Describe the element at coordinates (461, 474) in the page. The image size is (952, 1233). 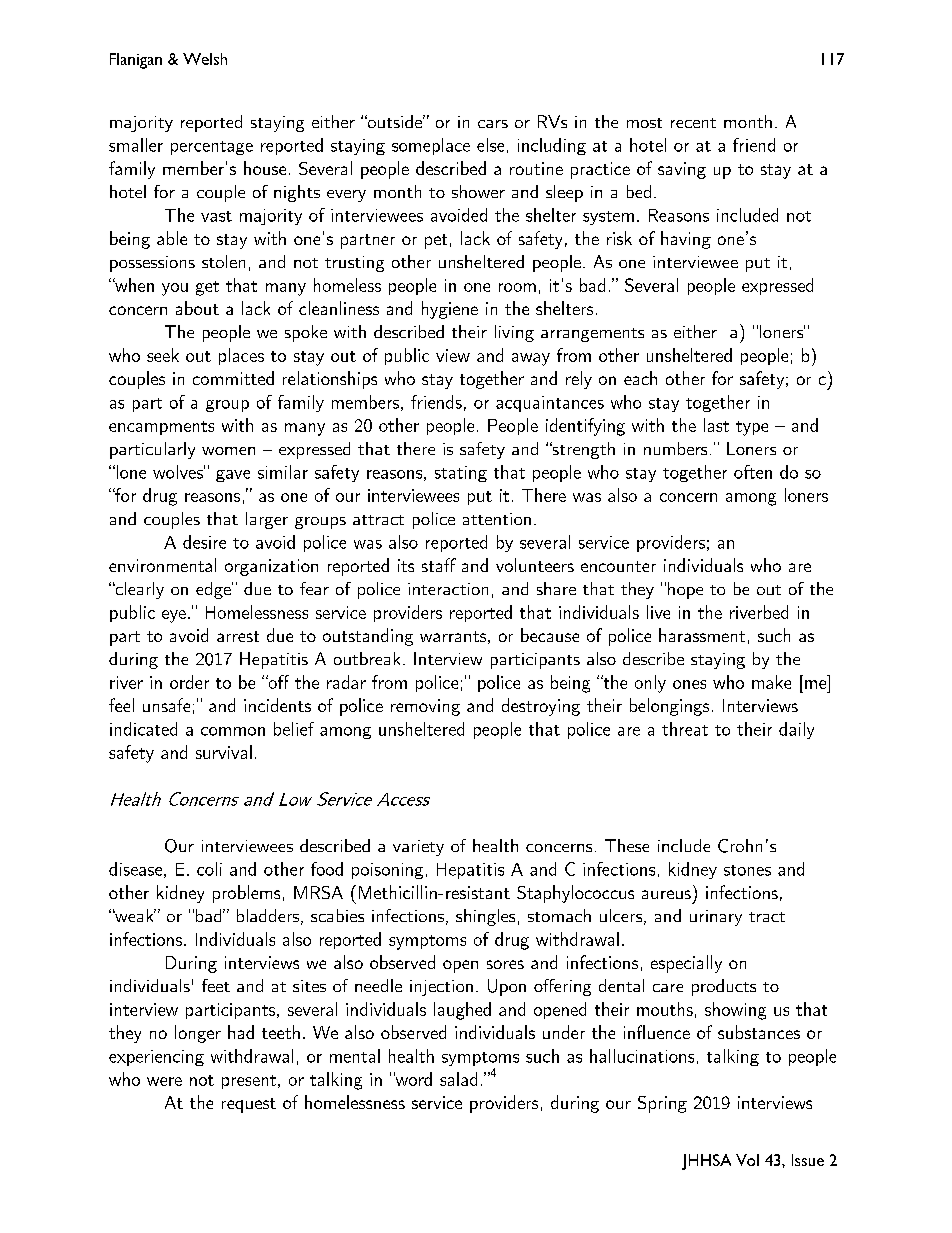
I see `stating` at that location.
